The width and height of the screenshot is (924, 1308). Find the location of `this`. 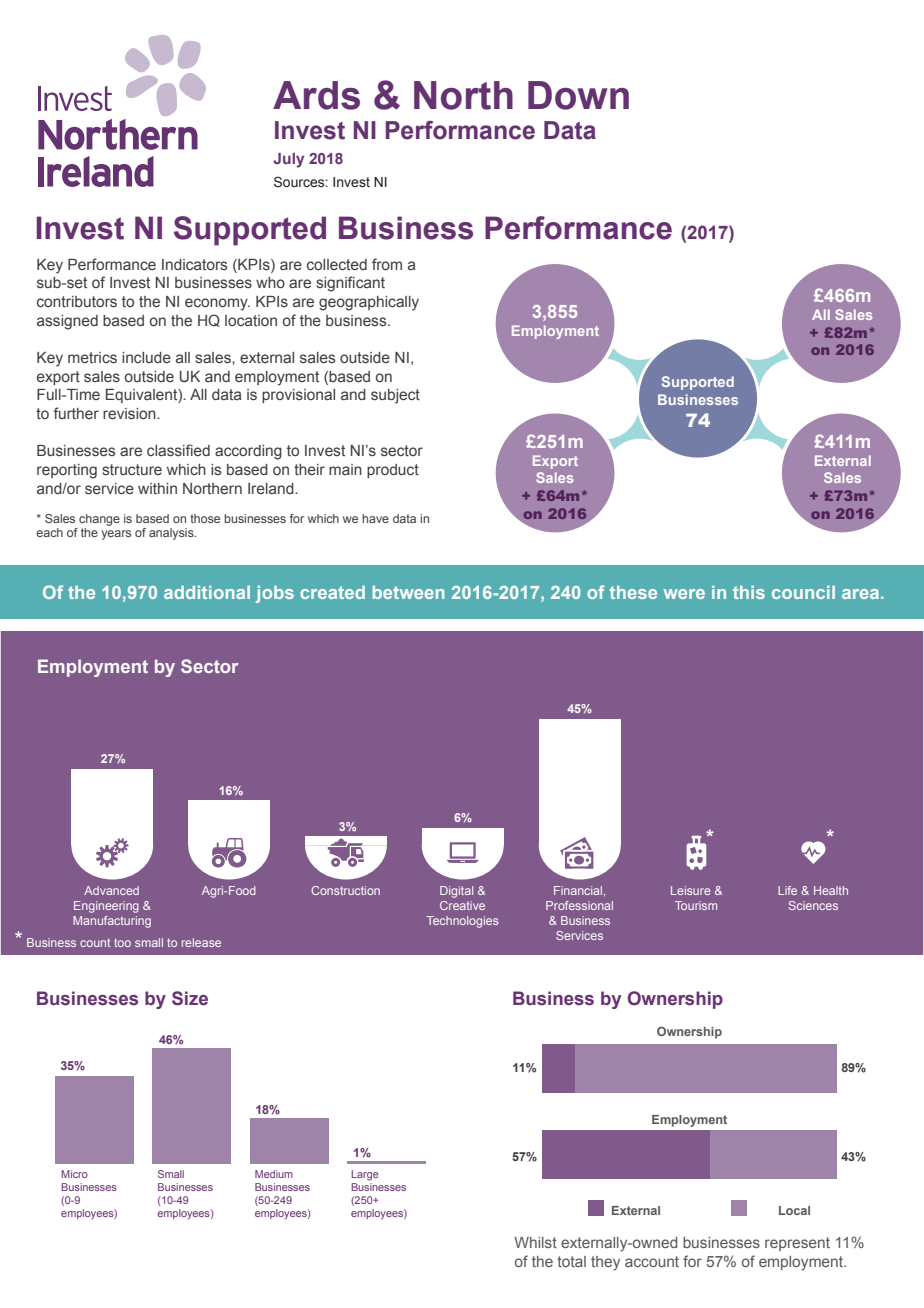

this is located at coordinates (749, 592).
